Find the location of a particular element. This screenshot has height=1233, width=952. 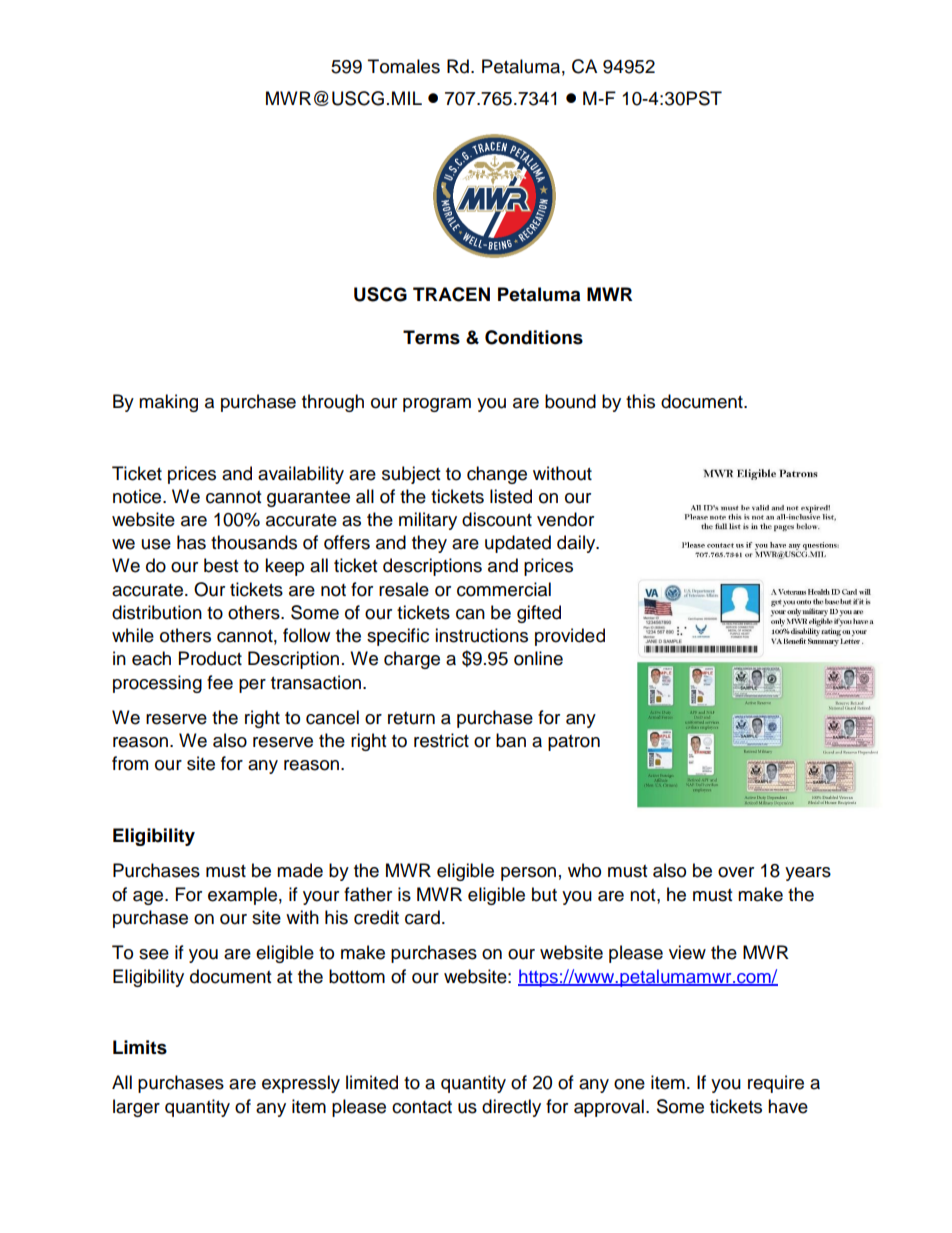

thousands is located at coordinates (254, 542).
